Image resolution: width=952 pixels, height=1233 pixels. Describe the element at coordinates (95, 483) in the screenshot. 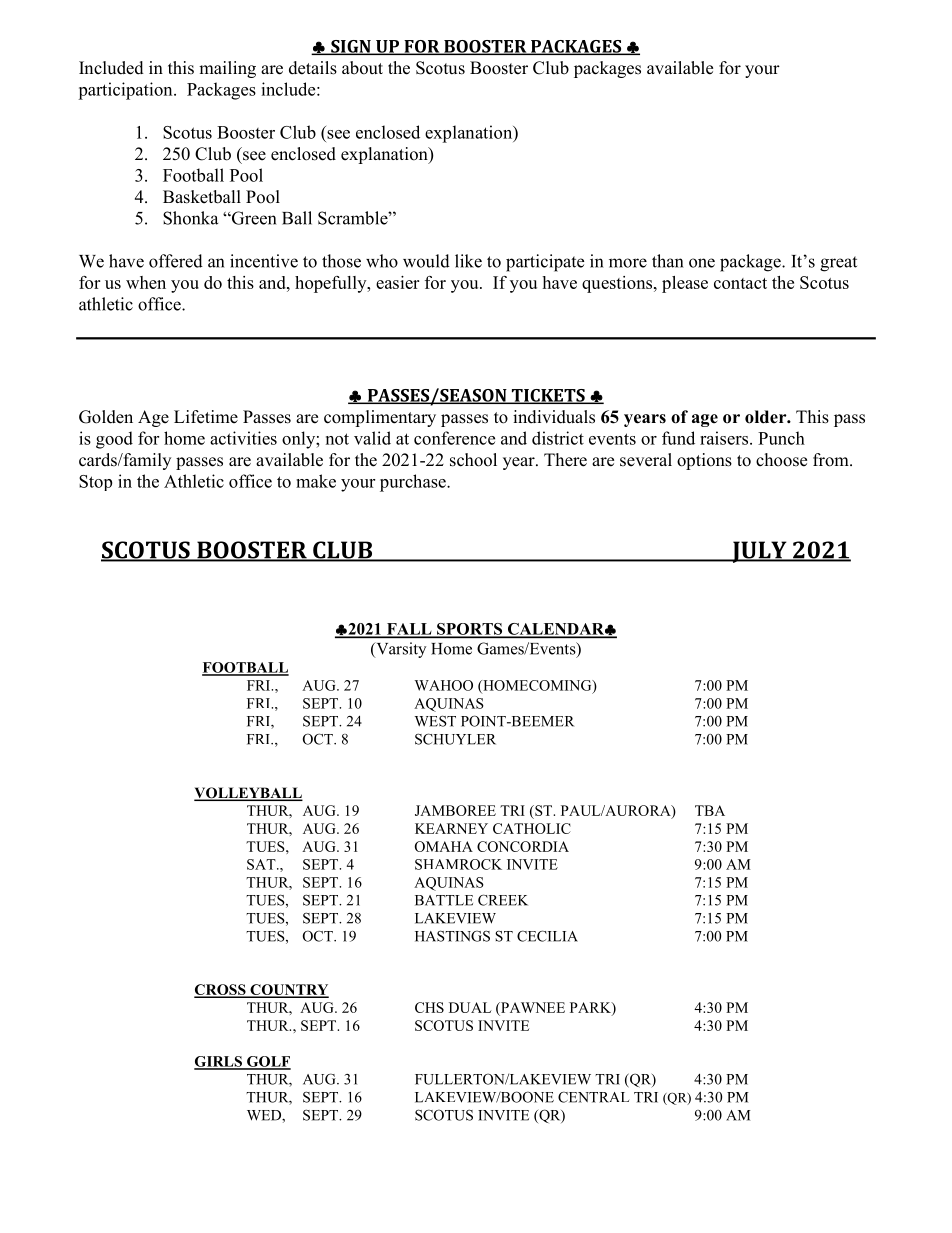

I see `Stop` at that location.
